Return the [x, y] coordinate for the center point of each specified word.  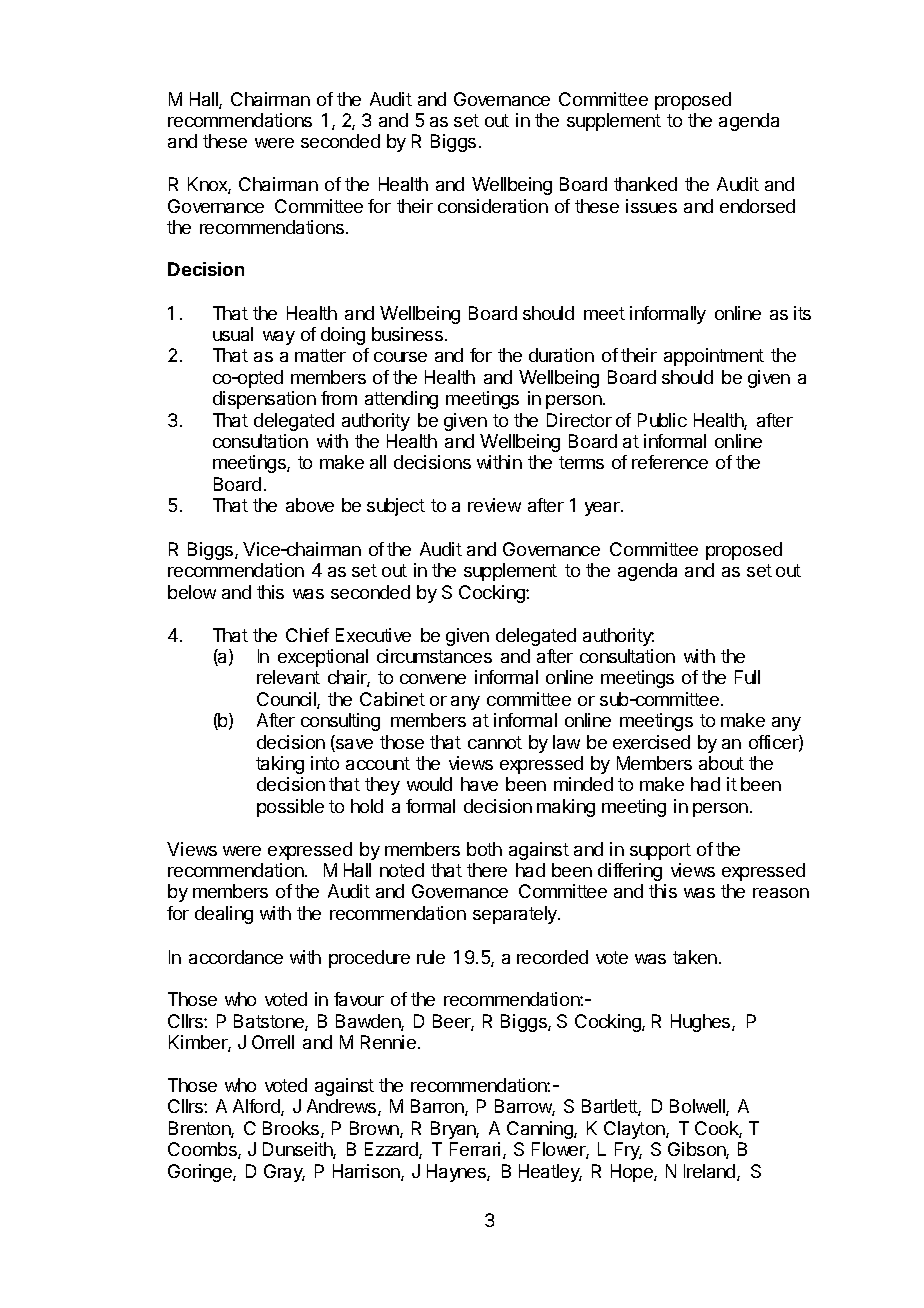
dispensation [264, 400]
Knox [209, 185]
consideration [493, 206]
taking [280, 765]
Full [747, 677]
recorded [552, 957]
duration [561, 355]
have [479, 784]
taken [696, 957]
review [494, 505]
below [192, 592]
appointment [714, 357]
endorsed [757, 206]
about [721, 763]
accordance [236, 957]
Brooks [292, 1129]
